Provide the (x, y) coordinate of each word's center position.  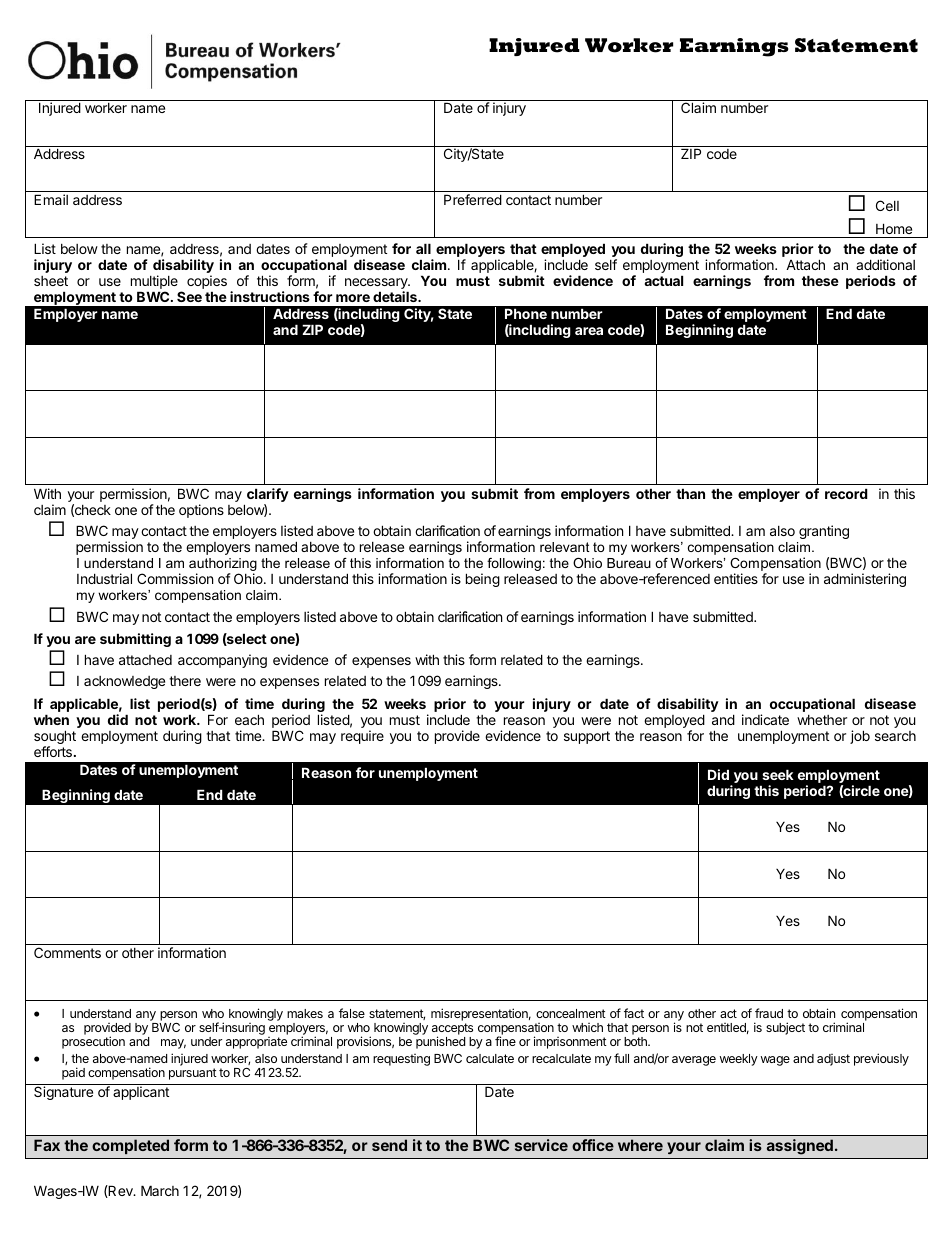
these (820, 280)
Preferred (473, 199)
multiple (154, 283)
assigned (800, 1147)
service (541, 1145)
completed (130, 1146)
